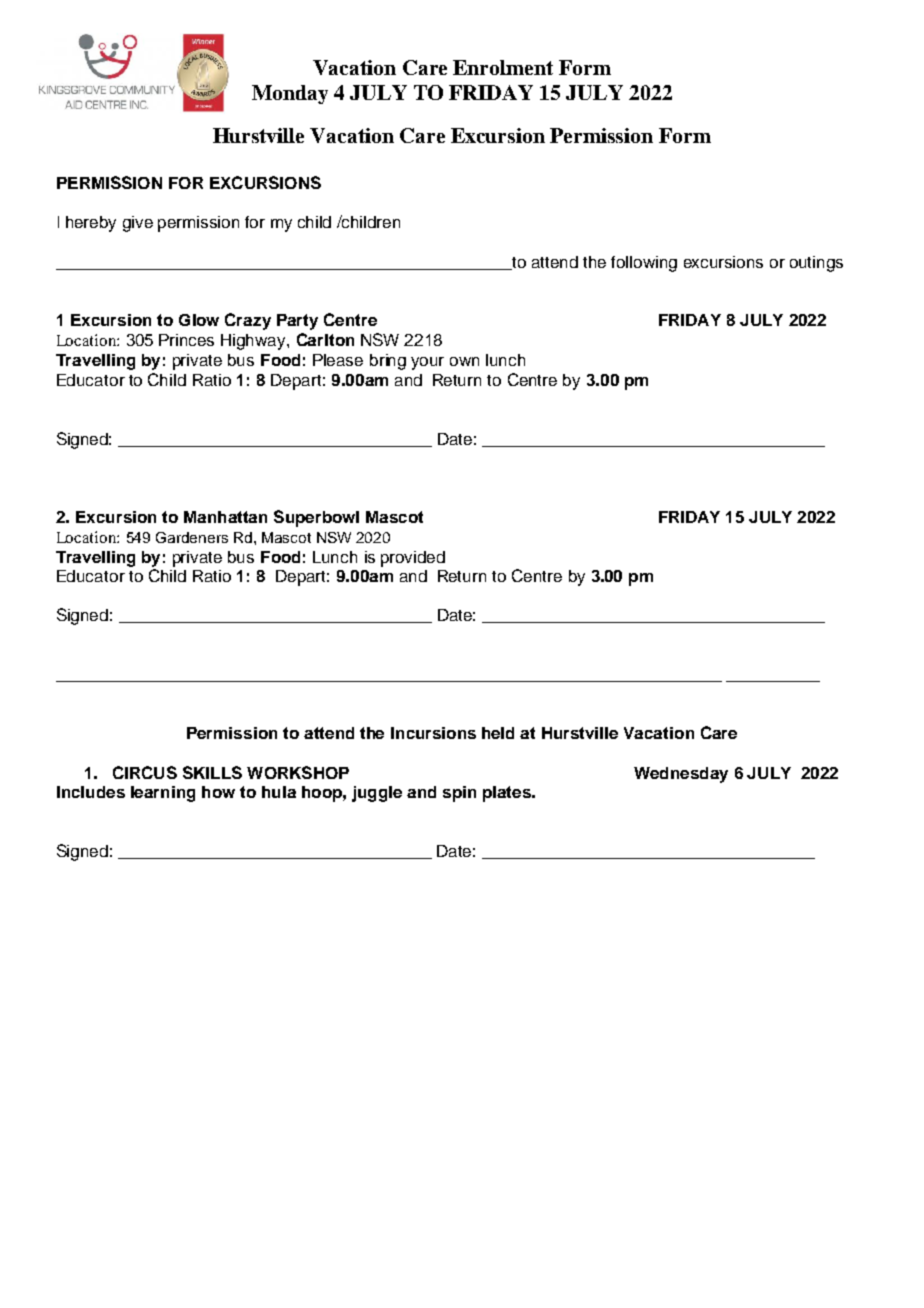  What do you see at coordinates (212, 772) in the screenshot?
I see `SKILLS` at bounding box center [212, 772].
